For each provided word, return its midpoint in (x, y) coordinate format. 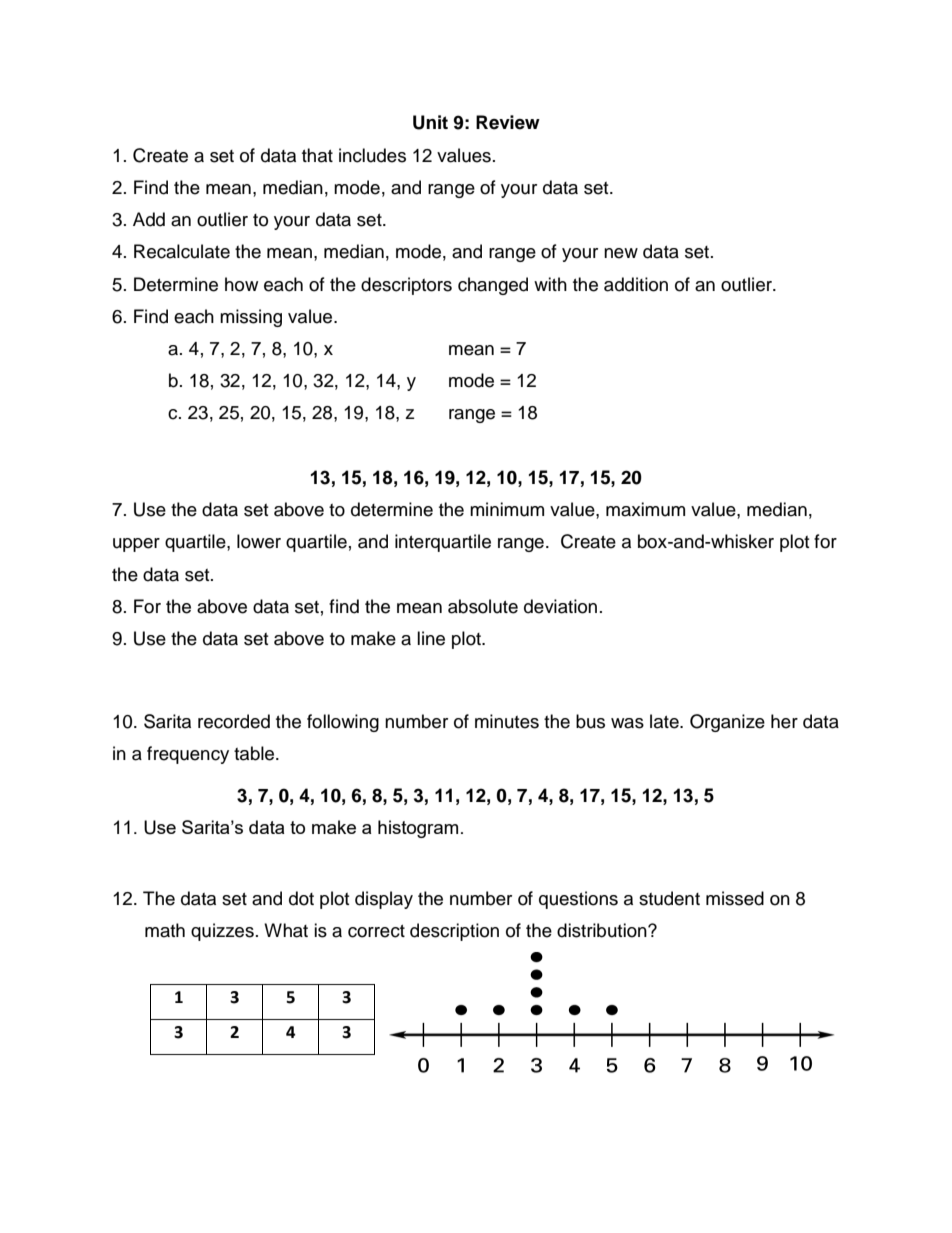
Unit (430, 122)
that (317, 155)
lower (259, 541)
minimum (507, 509)
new (621, 253)
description (454, 932)
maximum (645, 509)
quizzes (222, 932)
